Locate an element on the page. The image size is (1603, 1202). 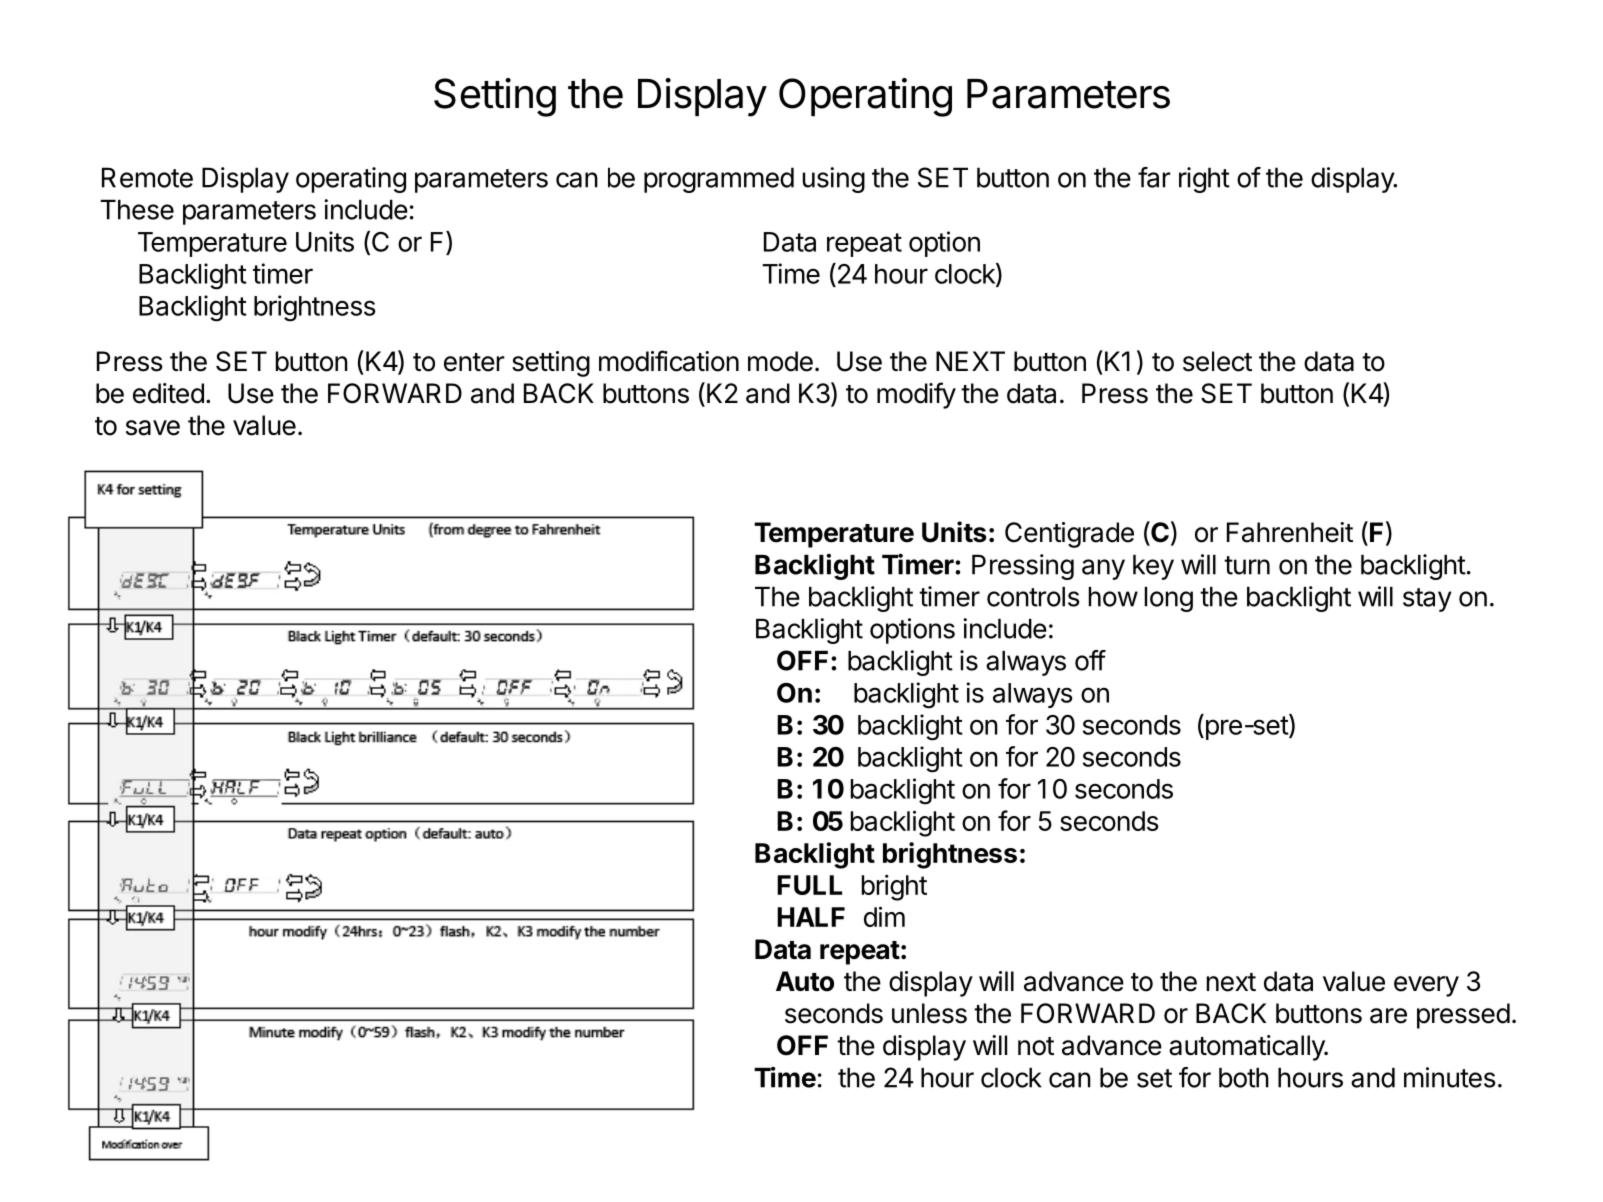
FULL is located at coordinates (809, 885).
